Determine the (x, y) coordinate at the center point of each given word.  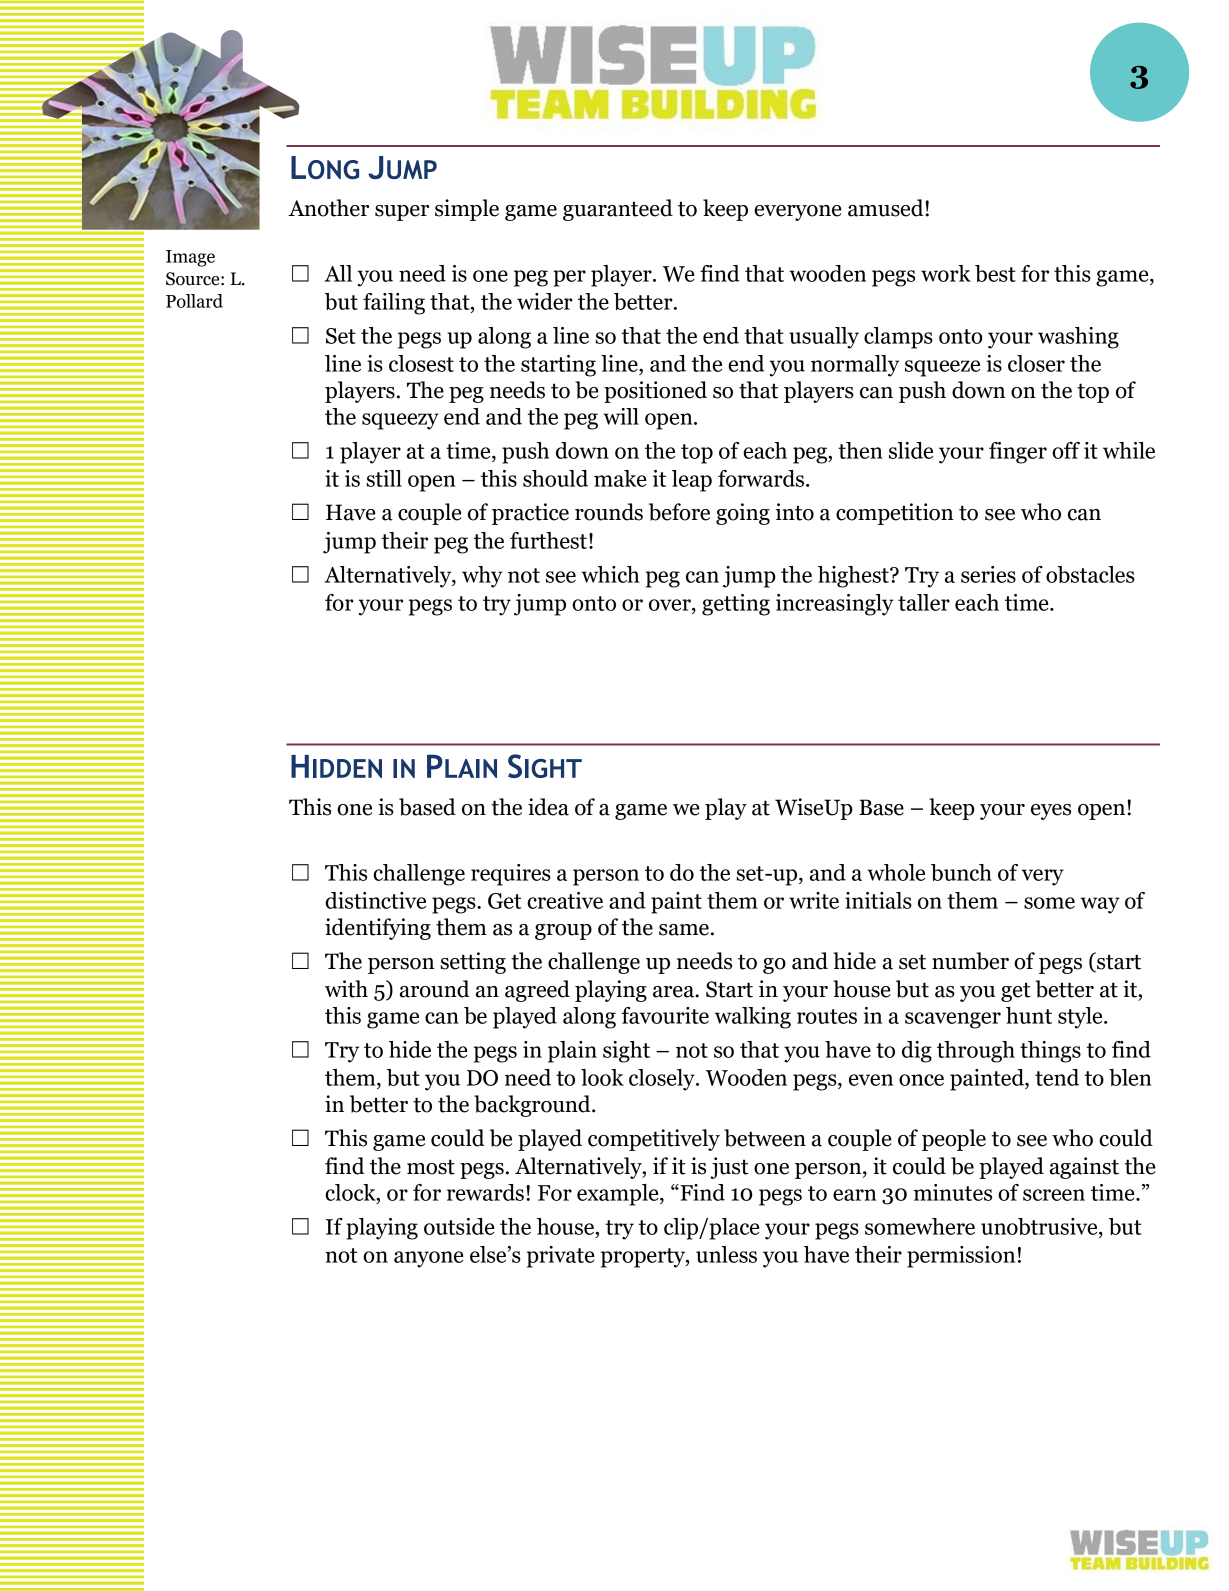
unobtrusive (1040, 1226)
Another (328, 208)
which (610, 574)
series (988, 574)
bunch (961, 872)
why (482, 577)
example (619, 1195)
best (995, 273)
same (684, 930)
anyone (429, 1259)
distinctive (375, 900)
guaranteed (618, 210)
